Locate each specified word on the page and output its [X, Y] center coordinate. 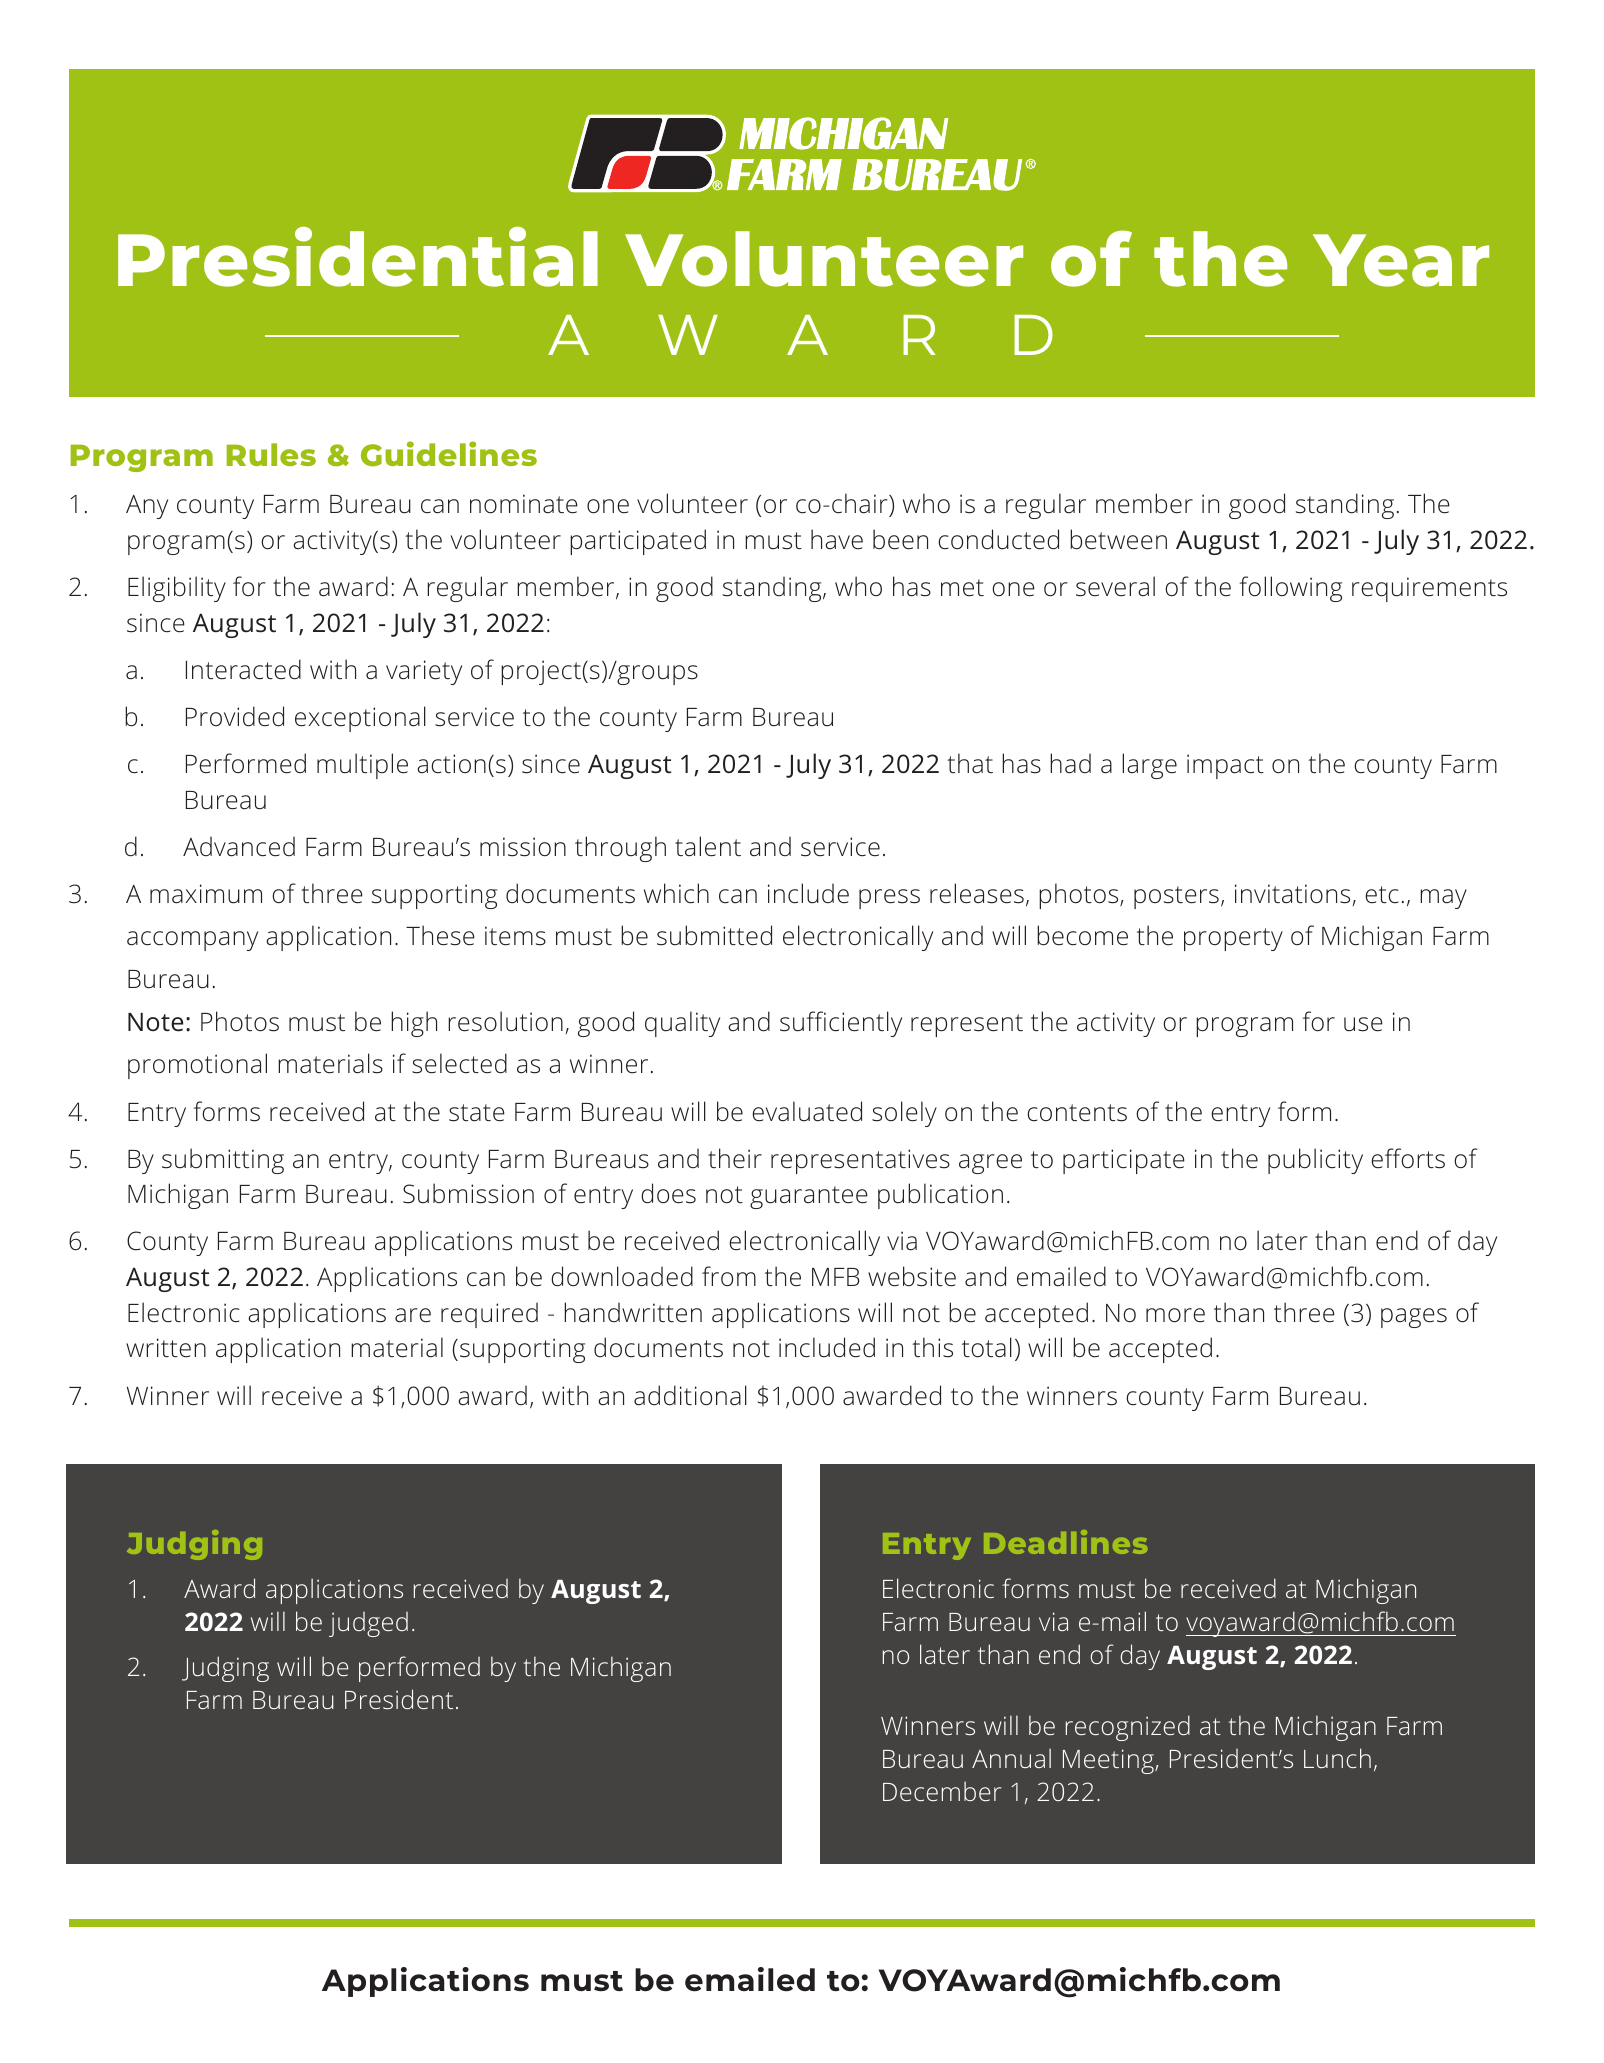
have [837, 539]
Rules [271, 454]
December [942, 1791]
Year [1401, 260]
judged [368, 1624]
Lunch [1337, 1758]
